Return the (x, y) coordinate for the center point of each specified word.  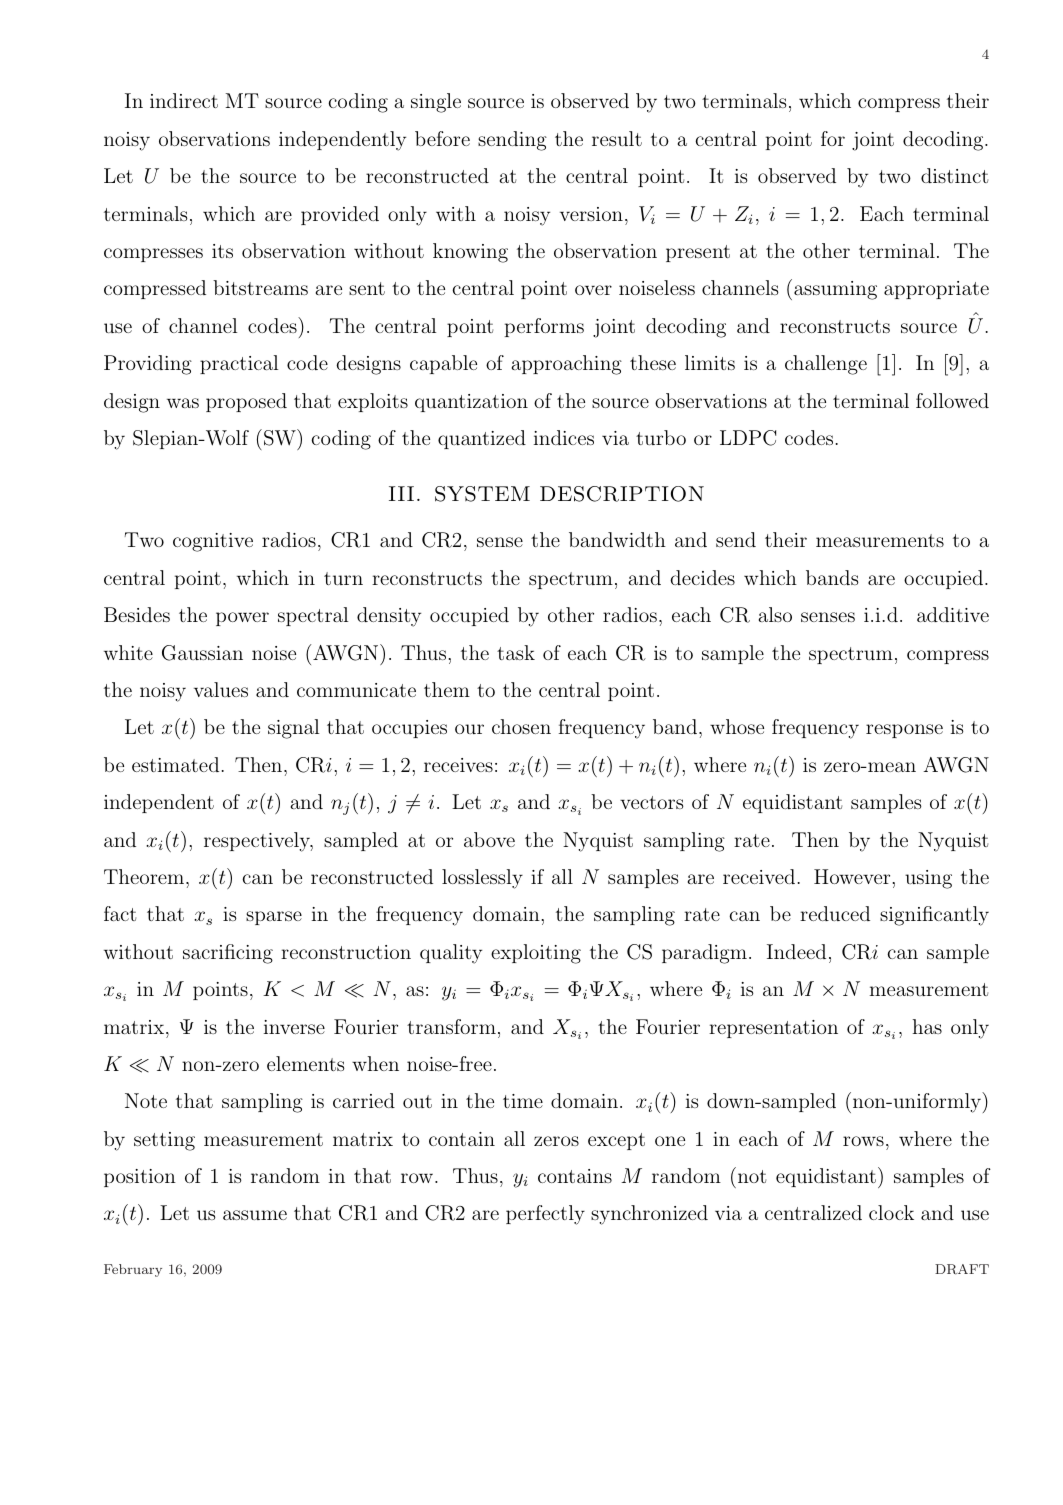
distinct (954, 175)
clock (891, 1212)
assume (255, 1215)
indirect (184, 100)
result (617, 138)
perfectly (545, 1215)
